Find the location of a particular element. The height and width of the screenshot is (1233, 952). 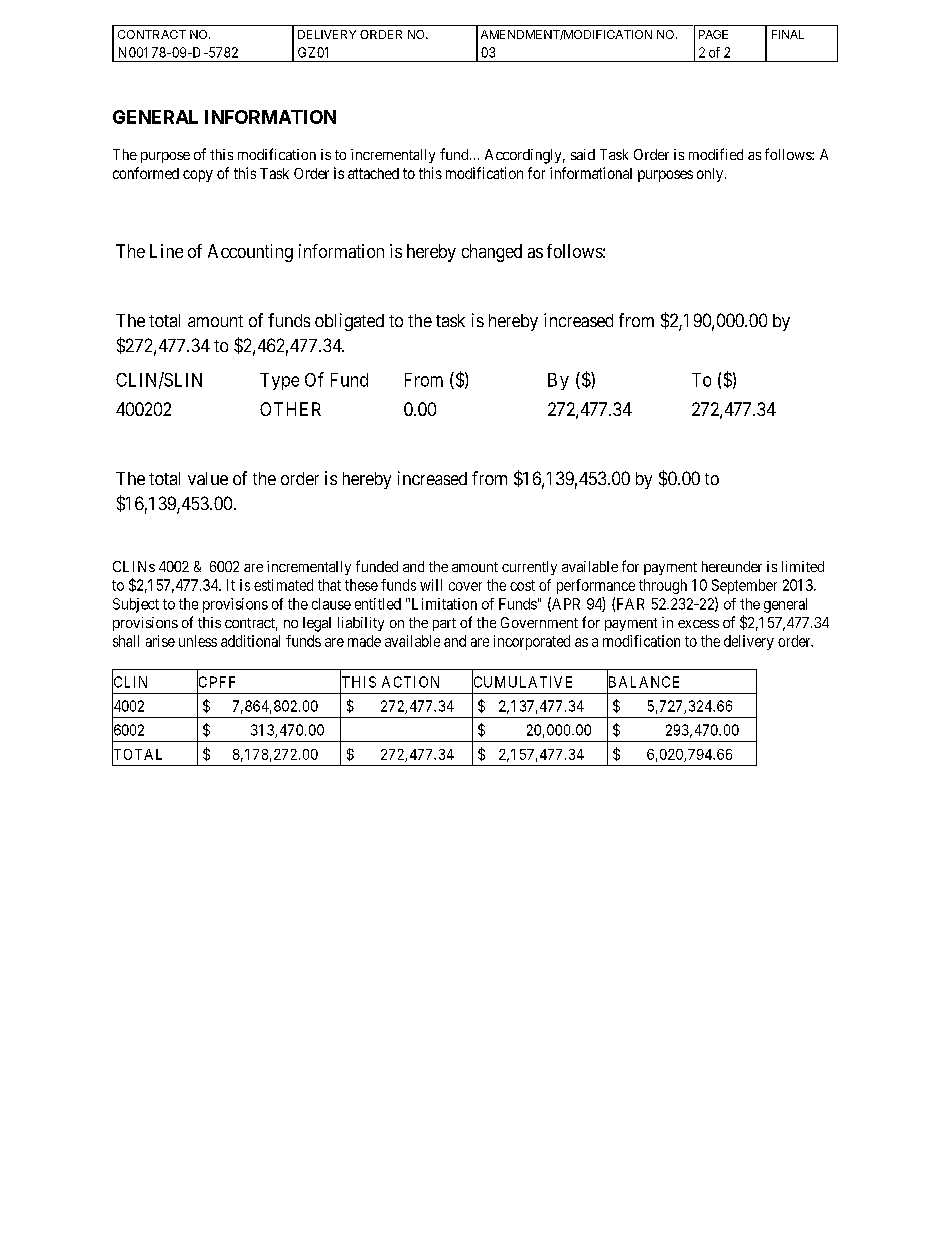

PAGE is located at coordinates (713, 34).
